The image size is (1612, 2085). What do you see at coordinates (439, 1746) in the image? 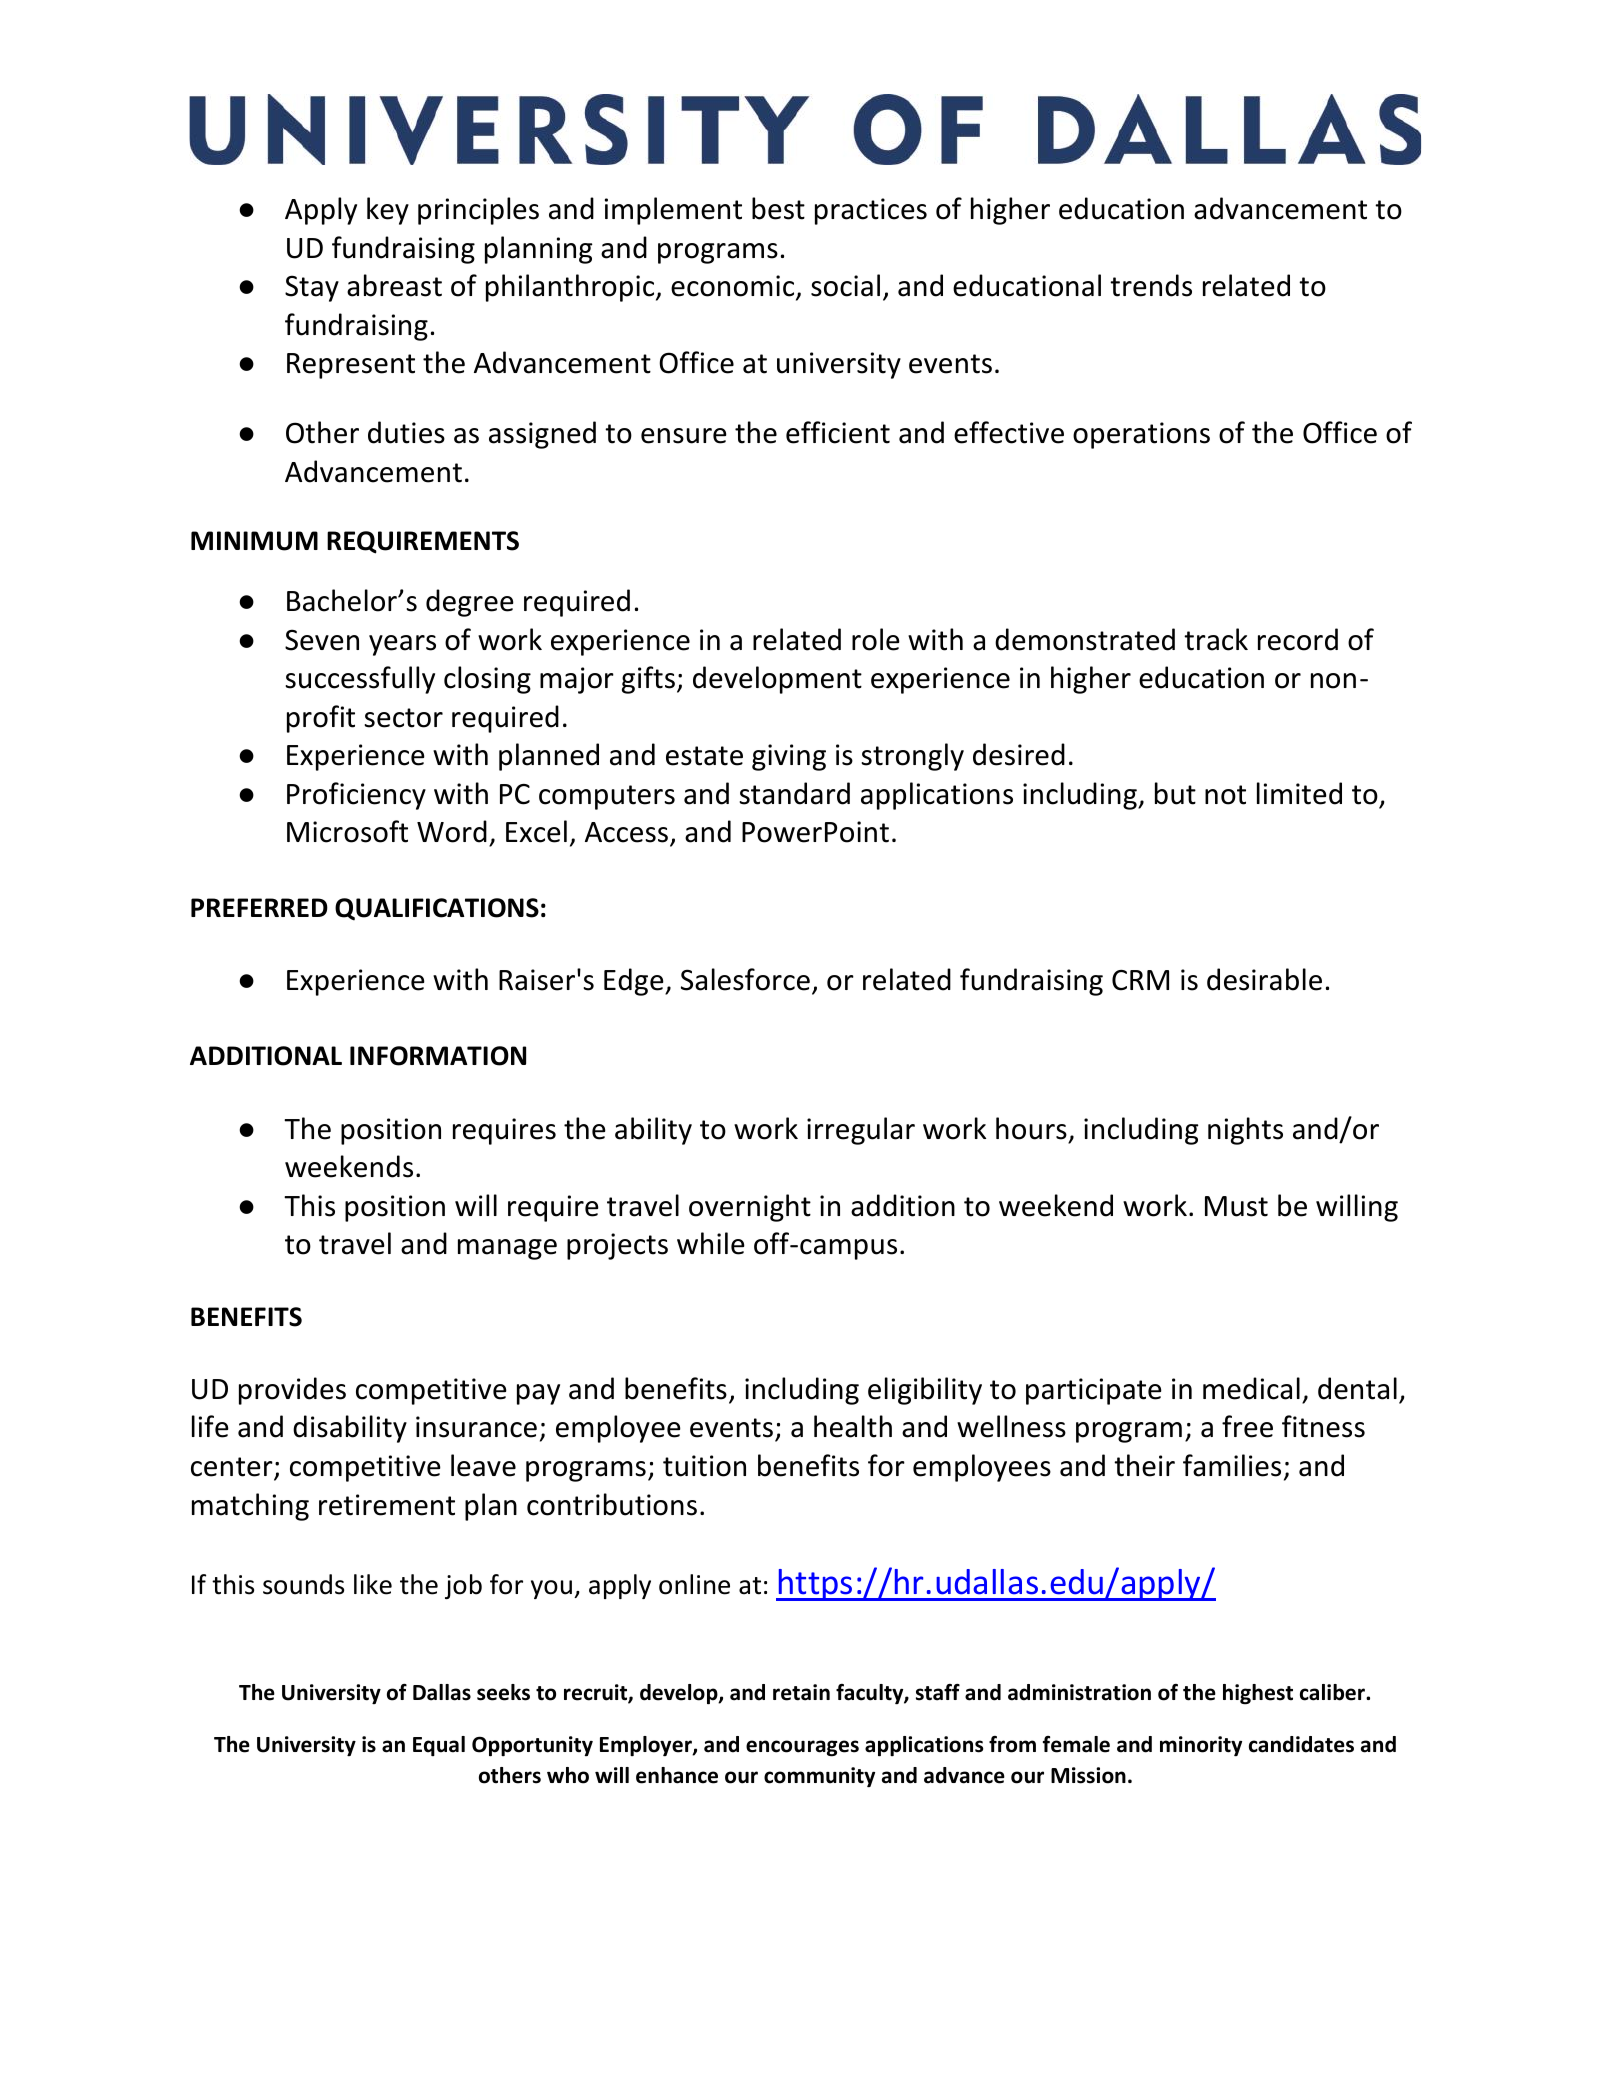
I see `Equal` at bounding box center [439, 1746].
